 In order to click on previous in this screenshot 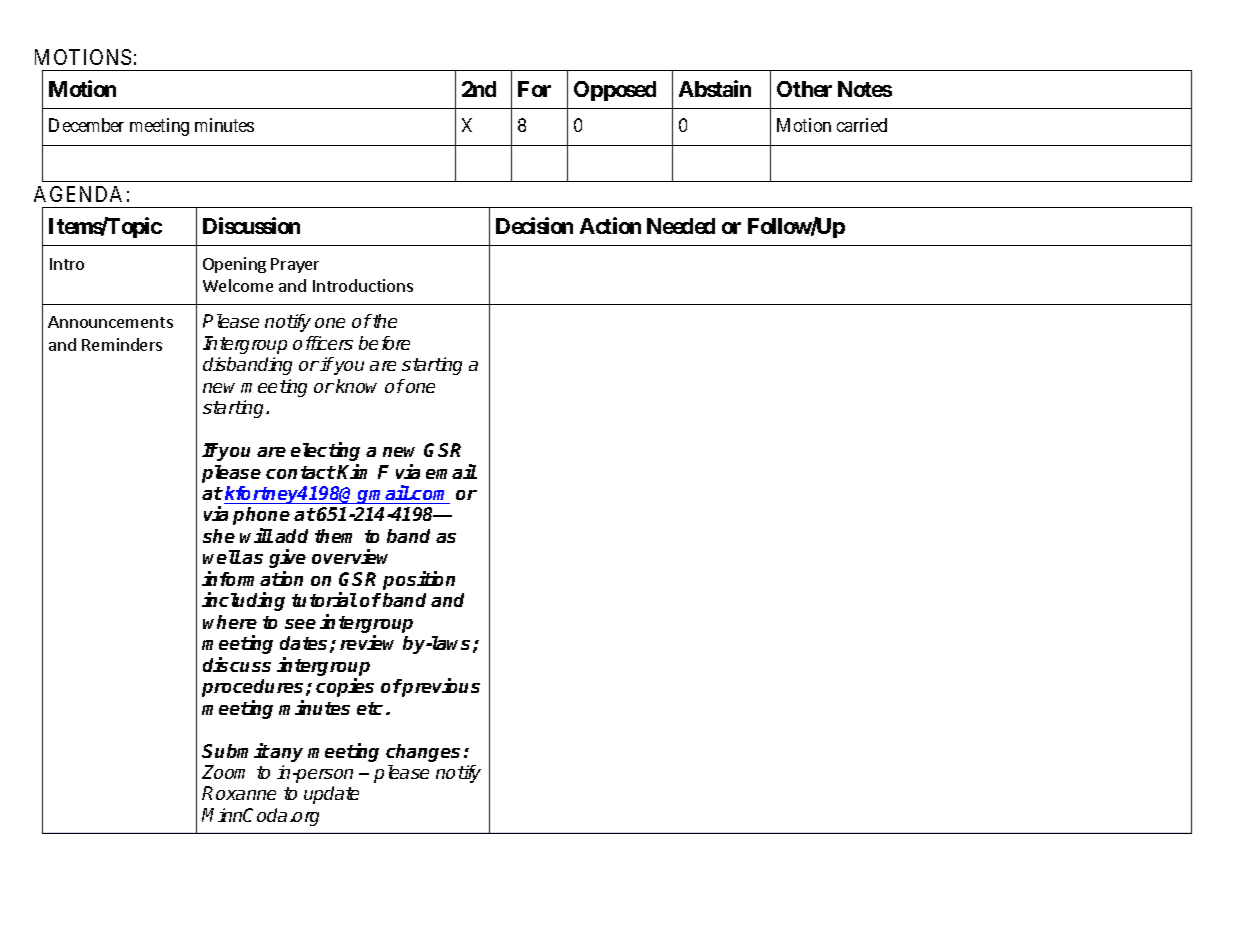, I will do `click(440, 687)`.
